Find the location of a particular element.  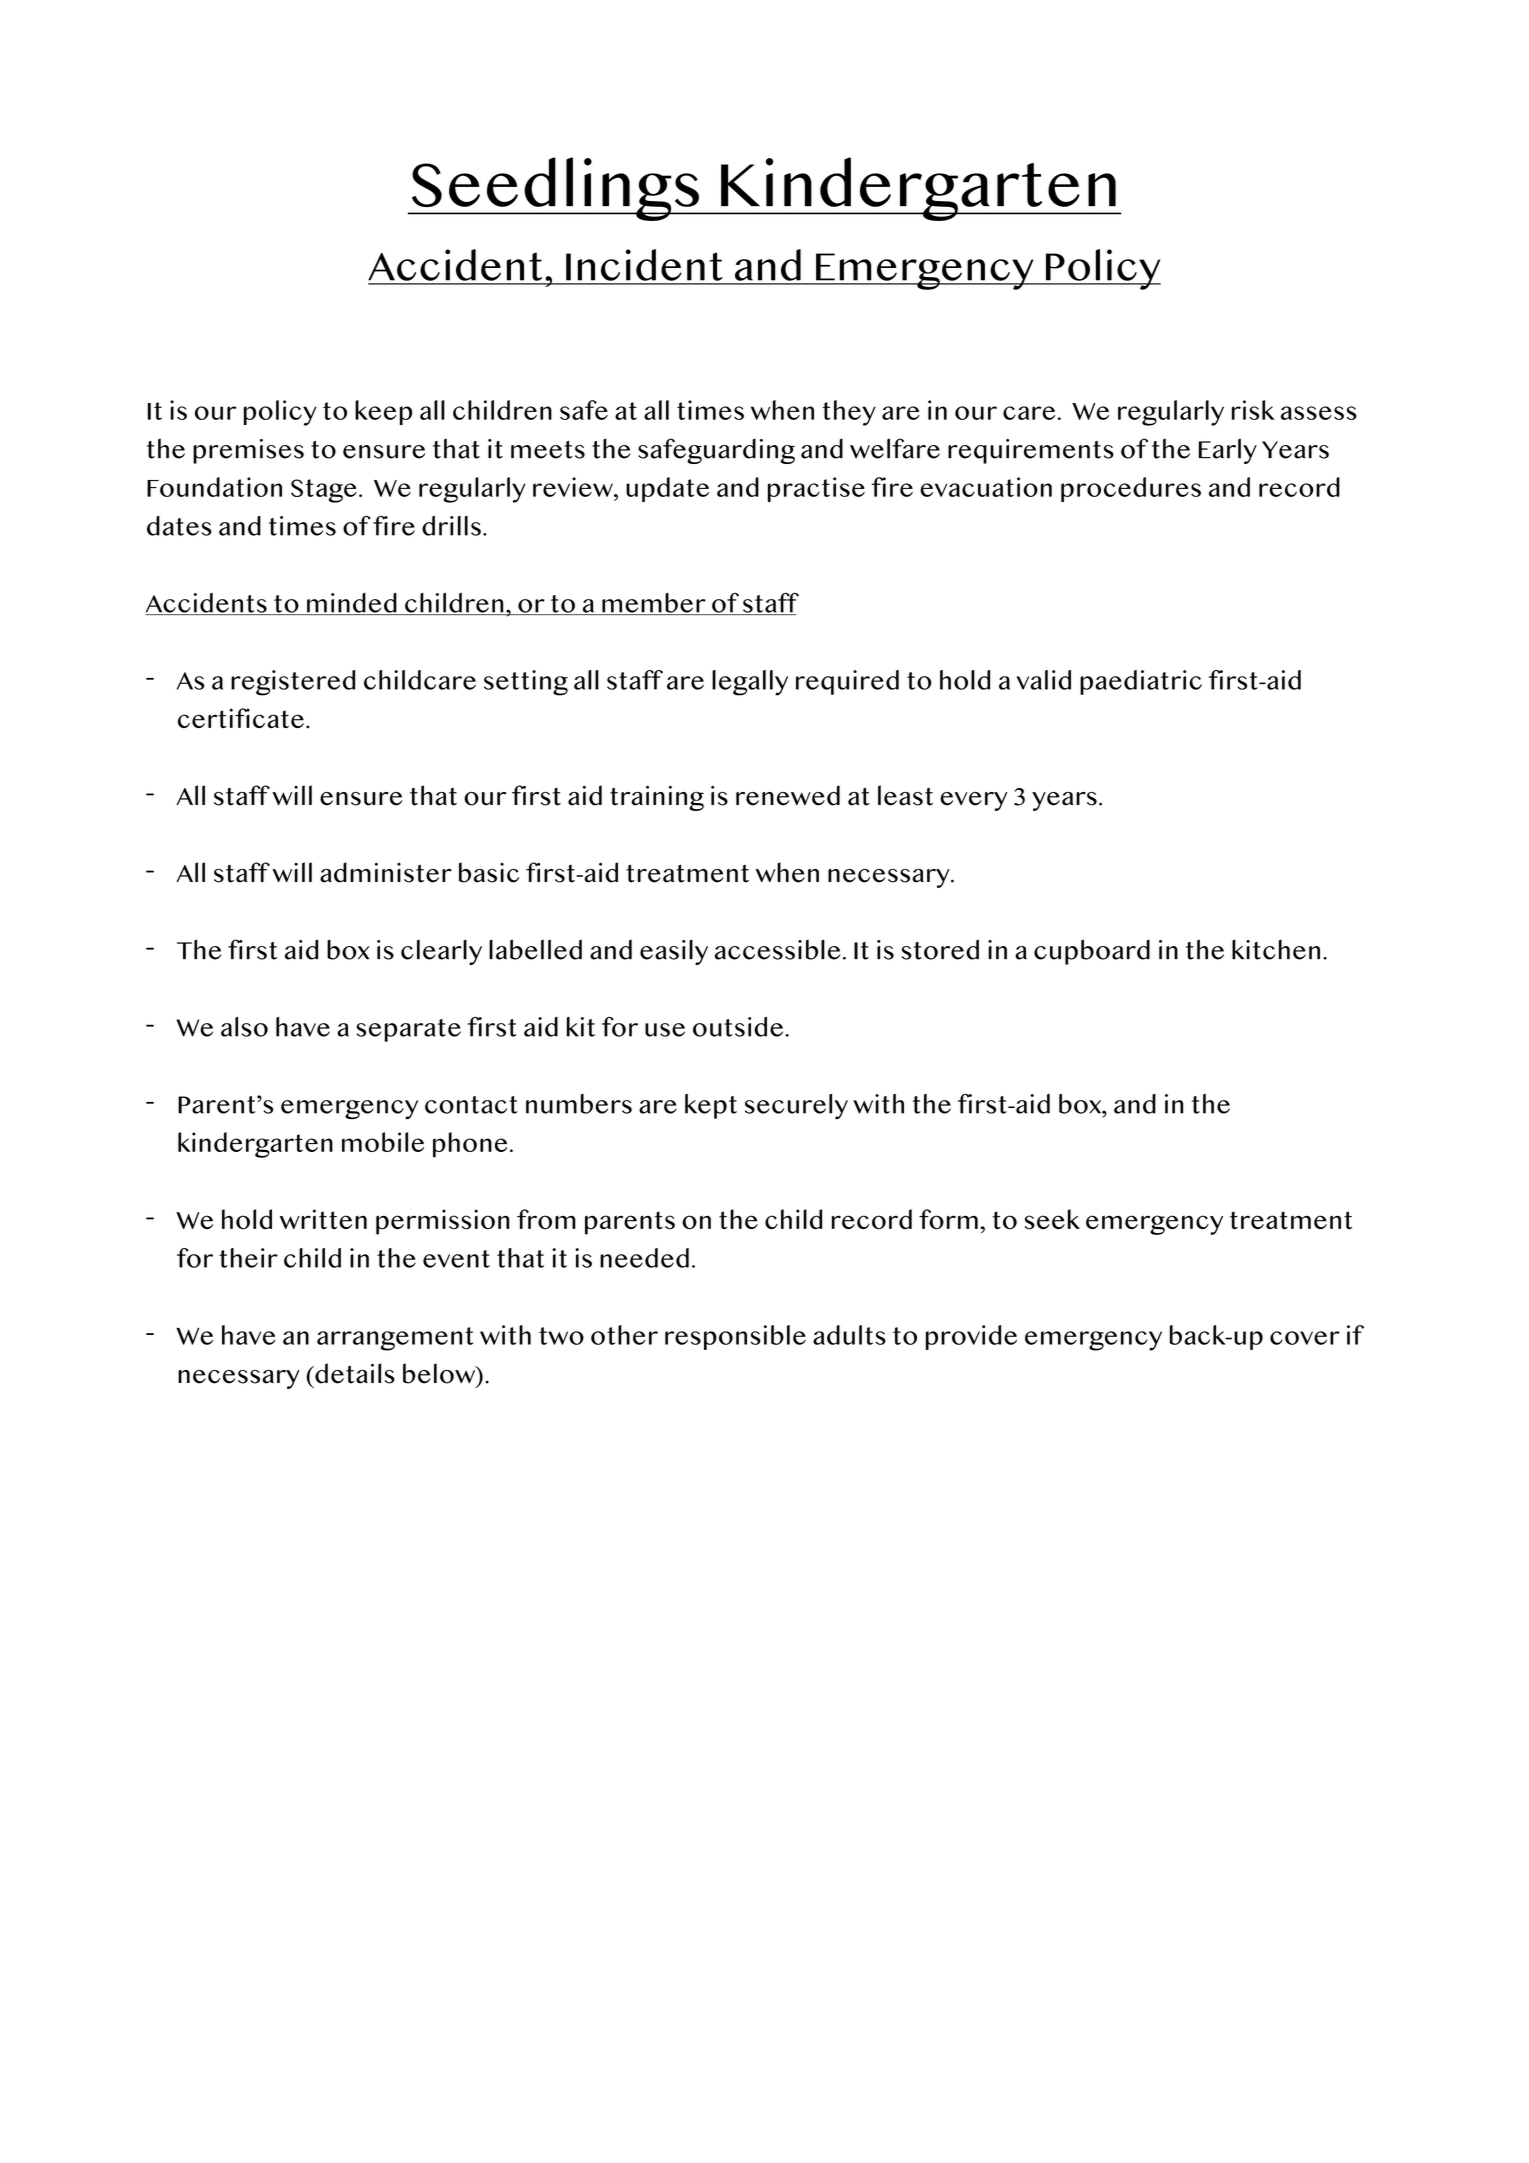

Seedlings is located at coordinates (555, 189).
